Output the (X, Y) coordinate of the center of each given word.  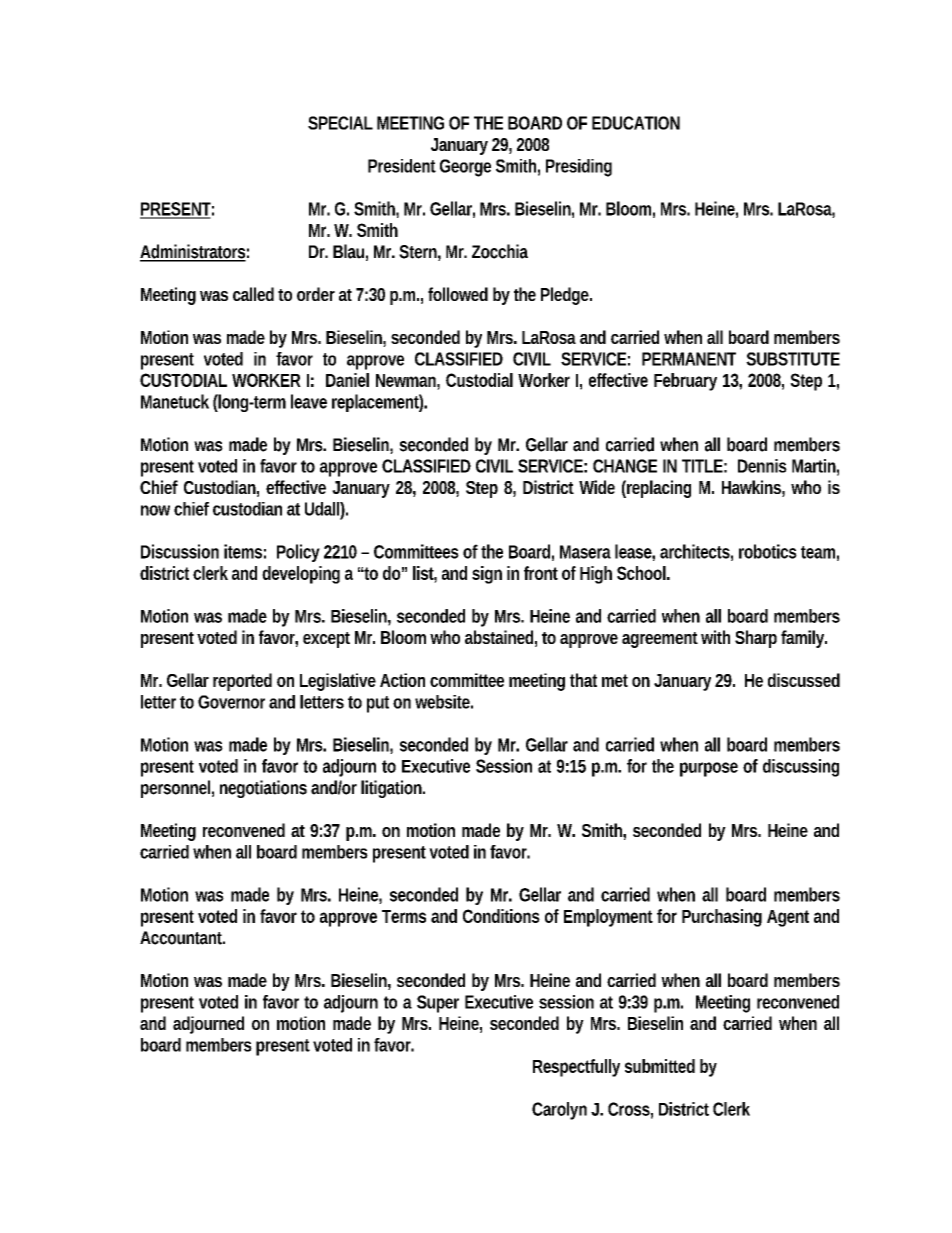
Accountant (182, 938)
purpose (709, 769)
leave (309, 401)
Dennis (762, 466)
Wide (597, 487)
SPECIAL (340, 123)
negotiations (263, 789)
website (444, 702)
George (465, 168)
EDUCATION (636, 123)
